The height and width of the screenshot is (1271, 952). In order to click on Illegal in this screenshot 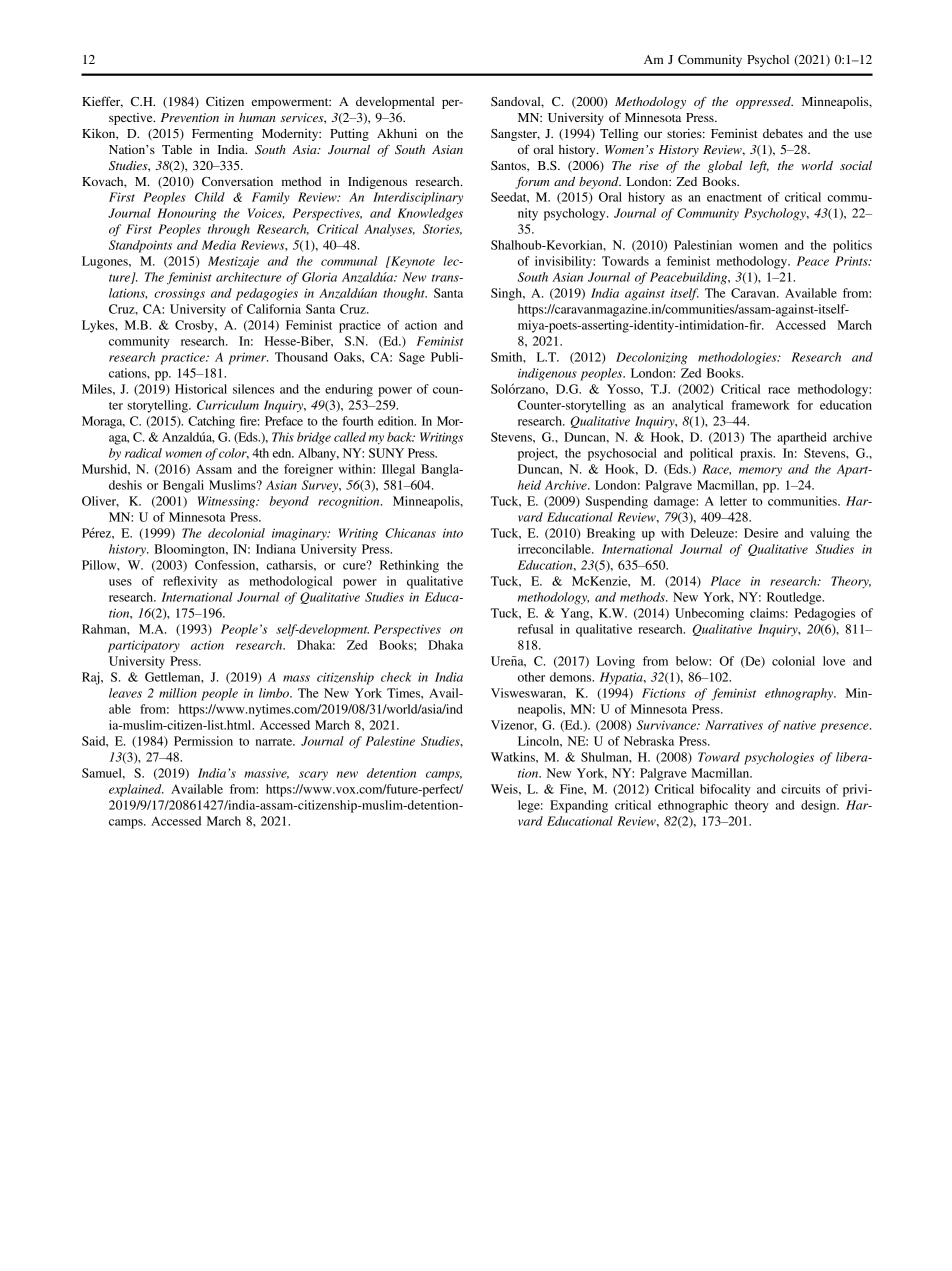, I will do `click(398, 470)`.
